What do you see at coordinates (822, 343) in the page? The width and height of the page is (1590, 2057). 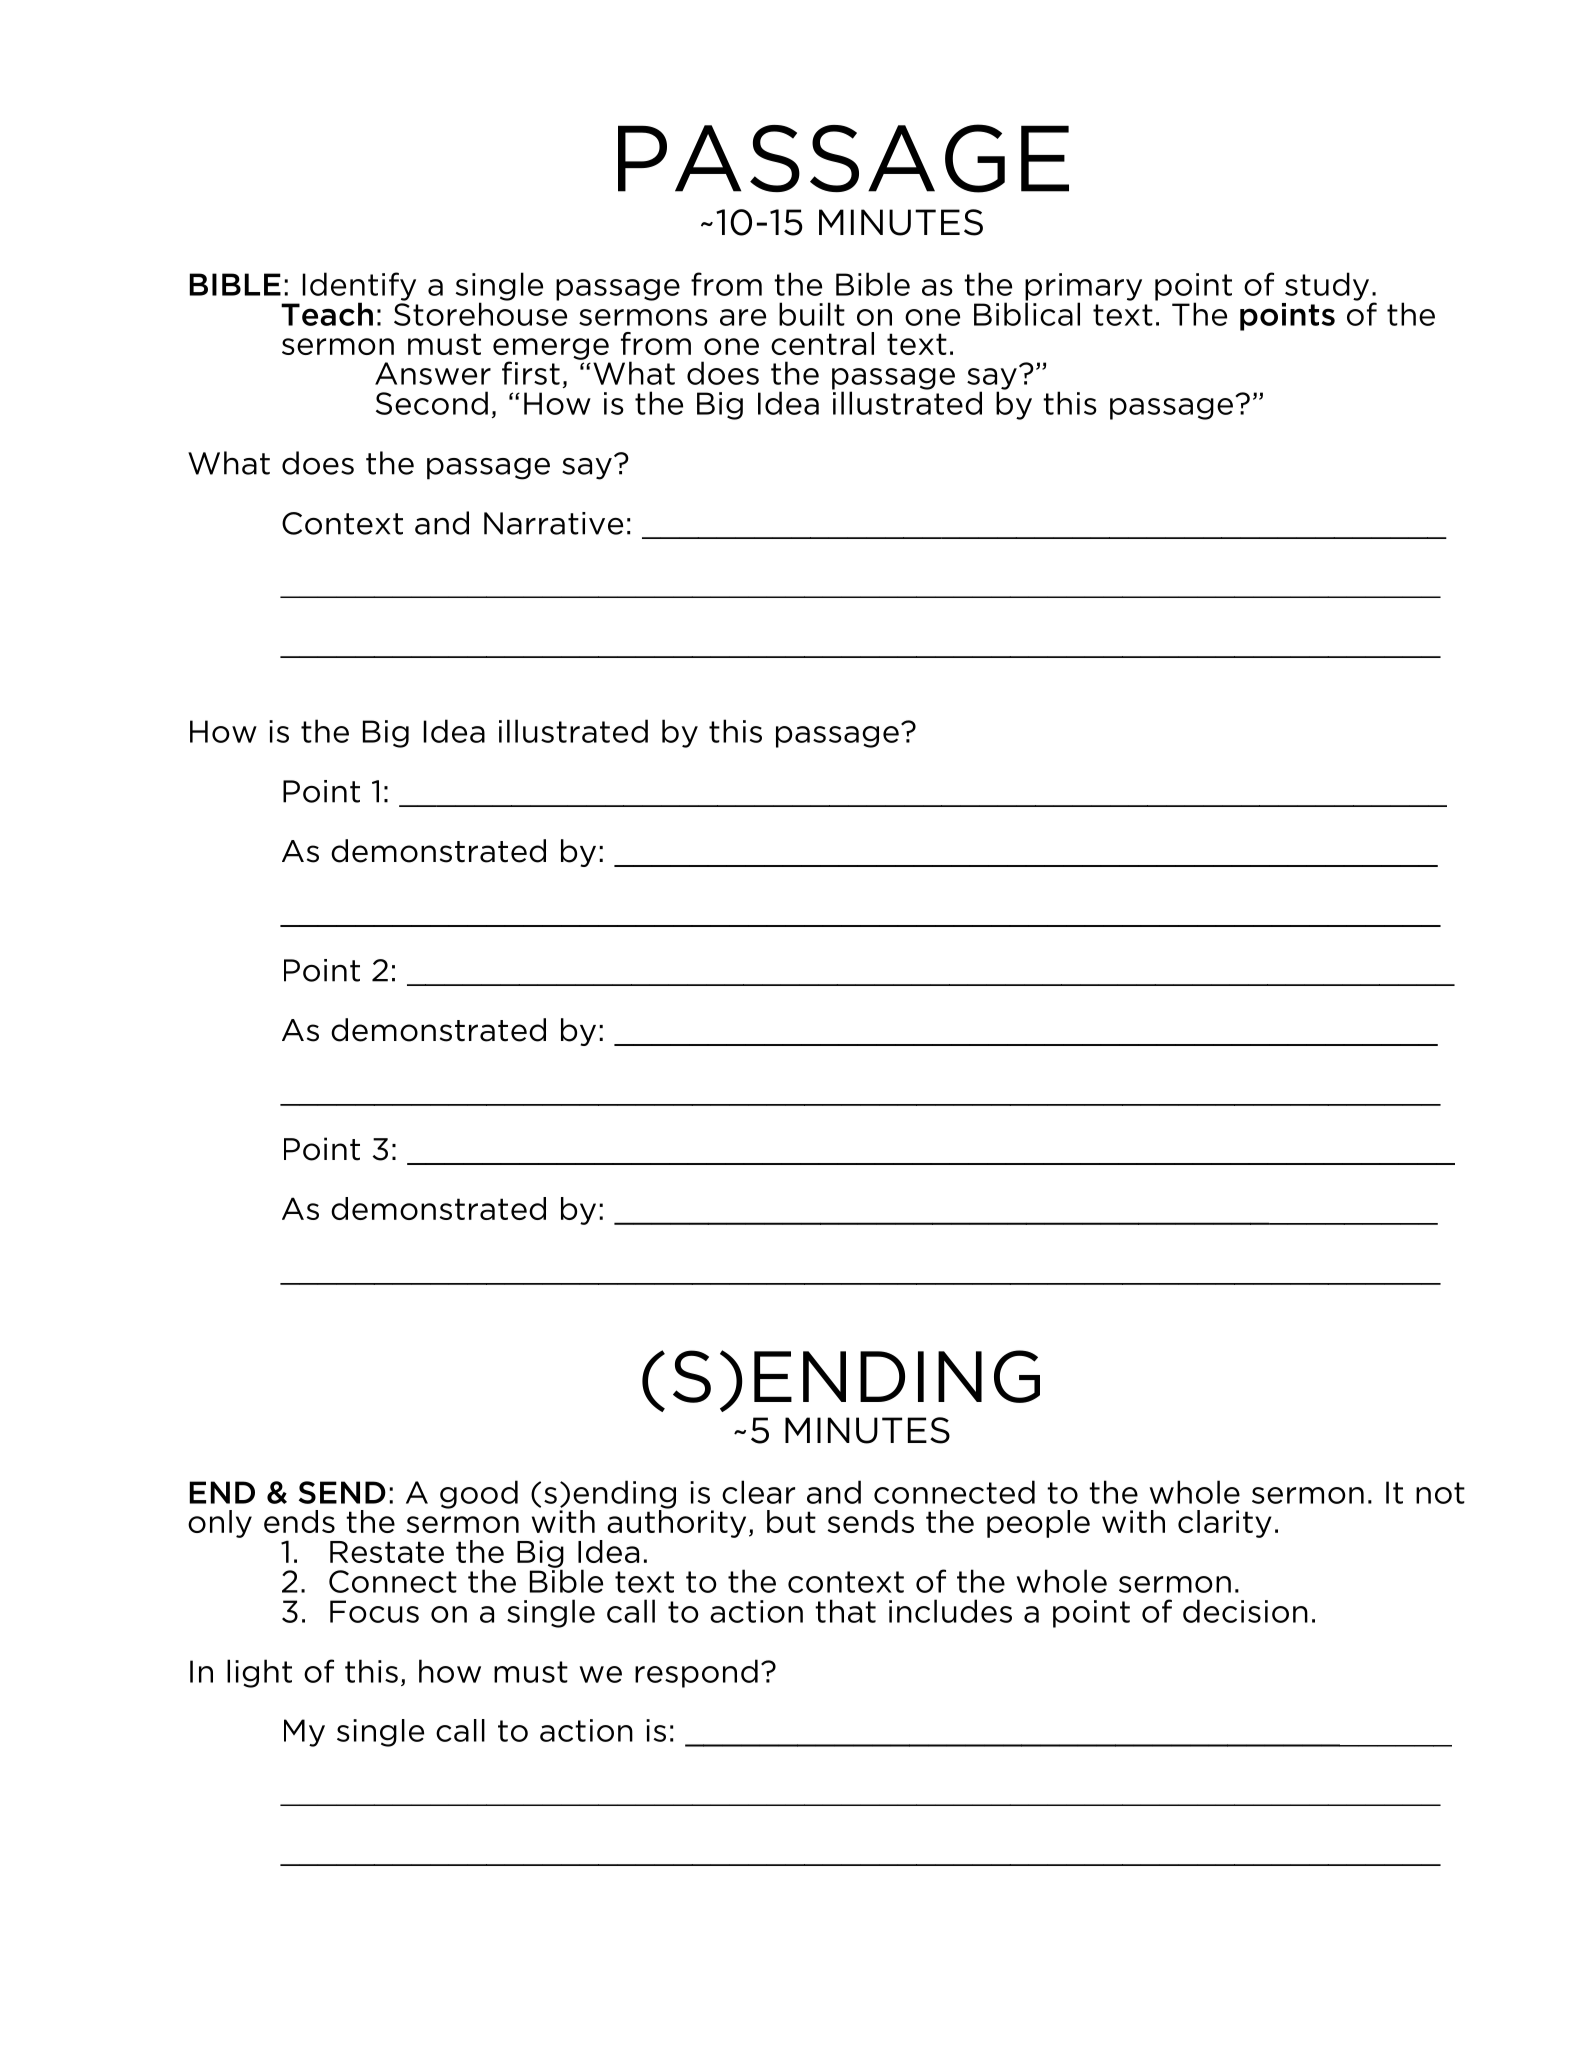 I see `central` at bounding box center [822, 343].
